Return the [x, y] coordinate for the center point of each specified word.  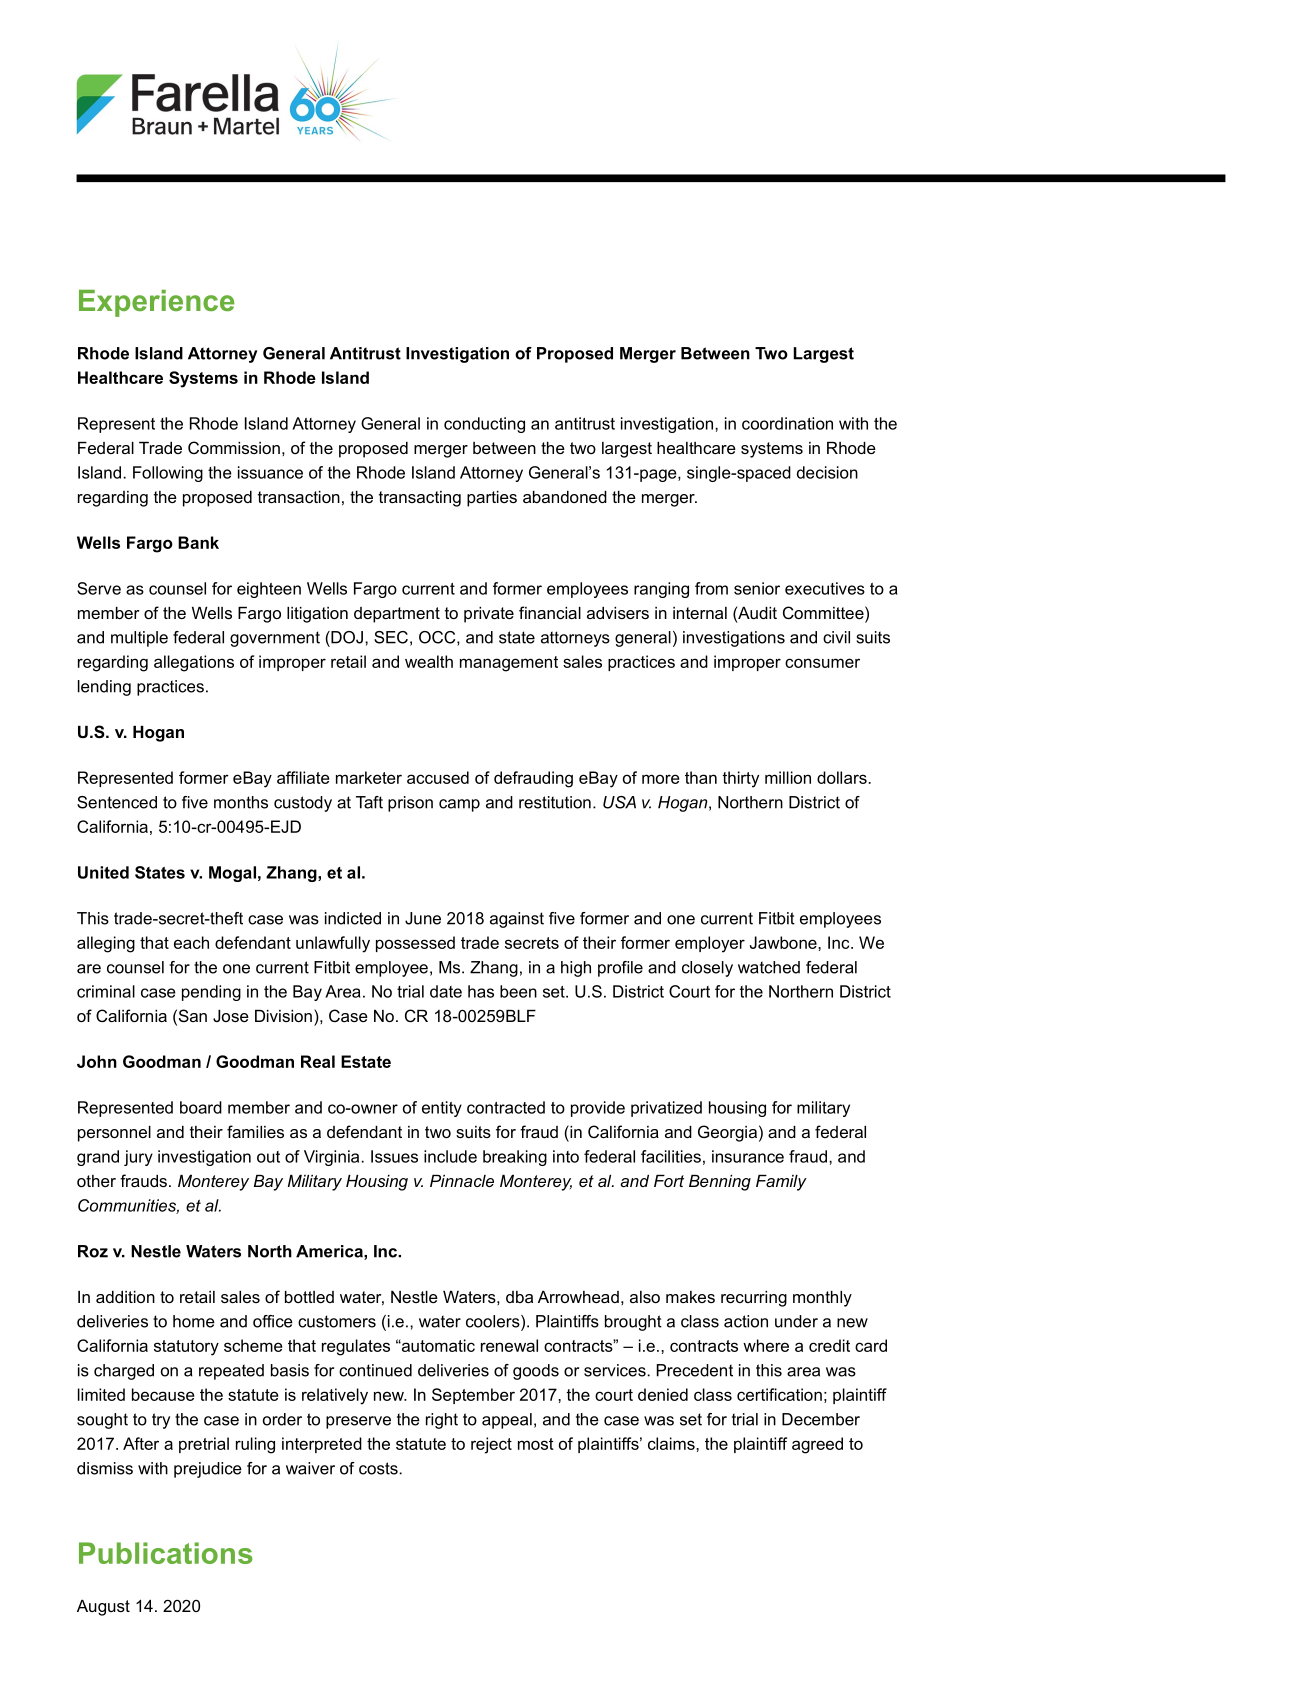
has [481, 991]
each [191, 942]
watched [769, 967]
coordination [787, 423]
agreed [817, 1445]
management [509, 664]
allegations [194, 663]
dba [519, 1297]
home [194, 1321]
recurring [754, 1299]
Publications [165, 1553]
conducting [484, 425]
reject [491, 1445]
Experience [156, 303]
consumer [822, 663]
